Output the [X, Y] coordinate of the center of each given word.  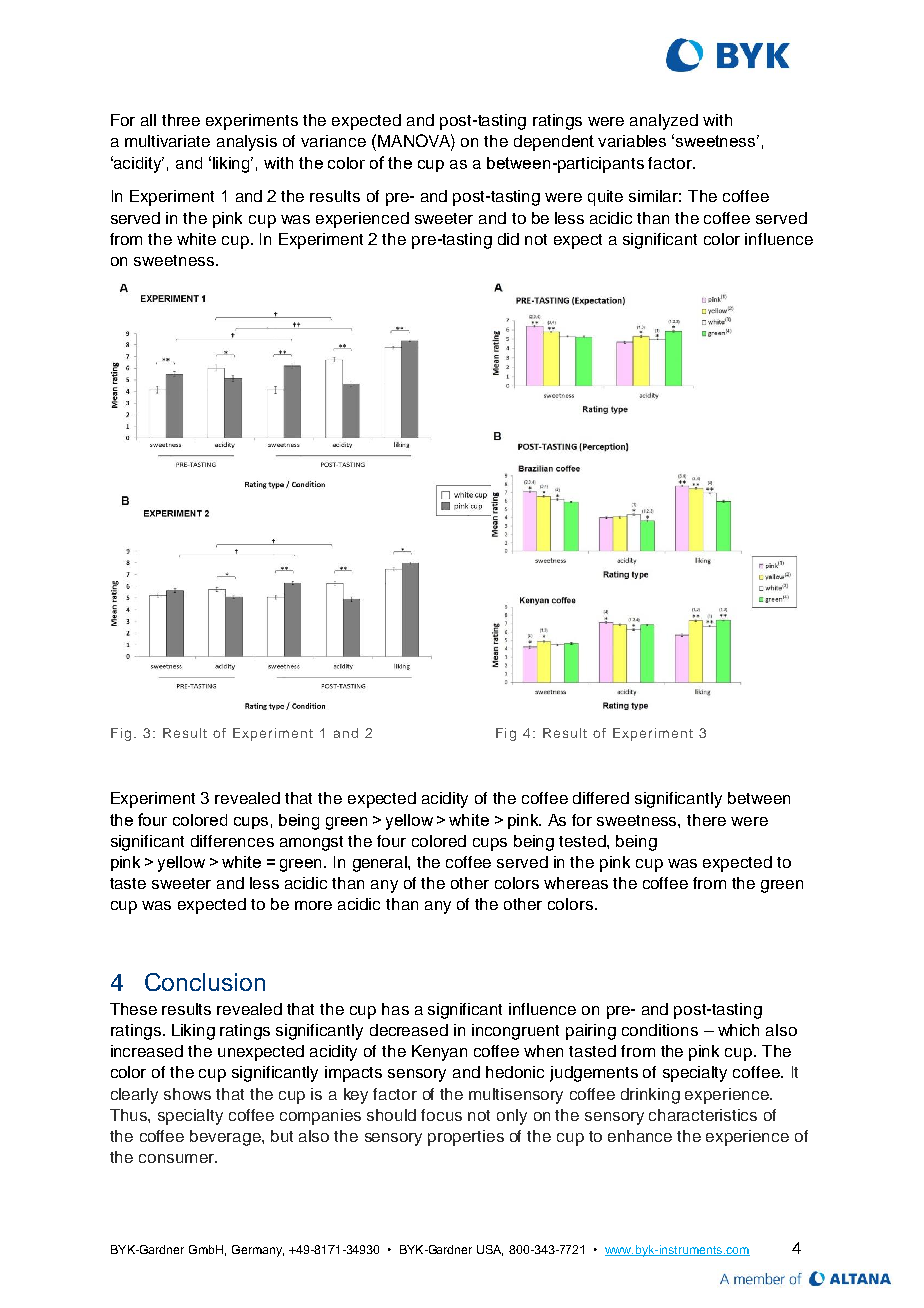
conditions [660, 1030]
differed [601, 798]
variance [333, 141]
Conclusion [205, 982]
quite [605, 198]
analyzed [664, 122]
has [395, 1009]
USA [490, 1250]
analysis [247, 143]
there [706, 820]
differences [232, 841]
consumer [177, 1158]
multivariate [167, 141]
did [508, 239]
